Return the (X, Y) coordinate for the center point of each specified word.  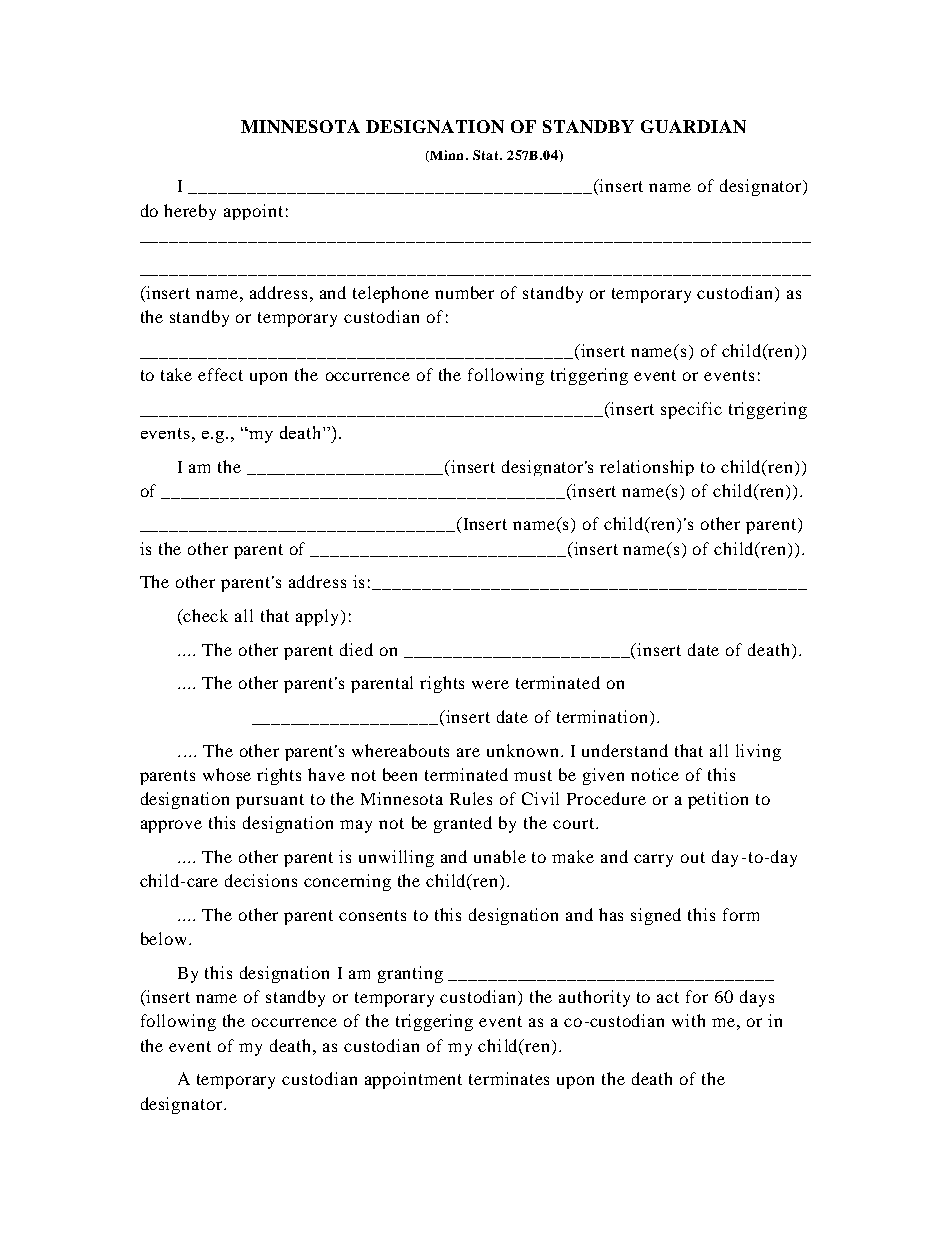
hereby (190, 212)
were (490, 684)
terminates (509, 1078)
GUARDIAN (693, 126)
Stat (487, 155)
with (688, 1020)
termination (602, 716)
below (165, 938)
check (205, 615)
